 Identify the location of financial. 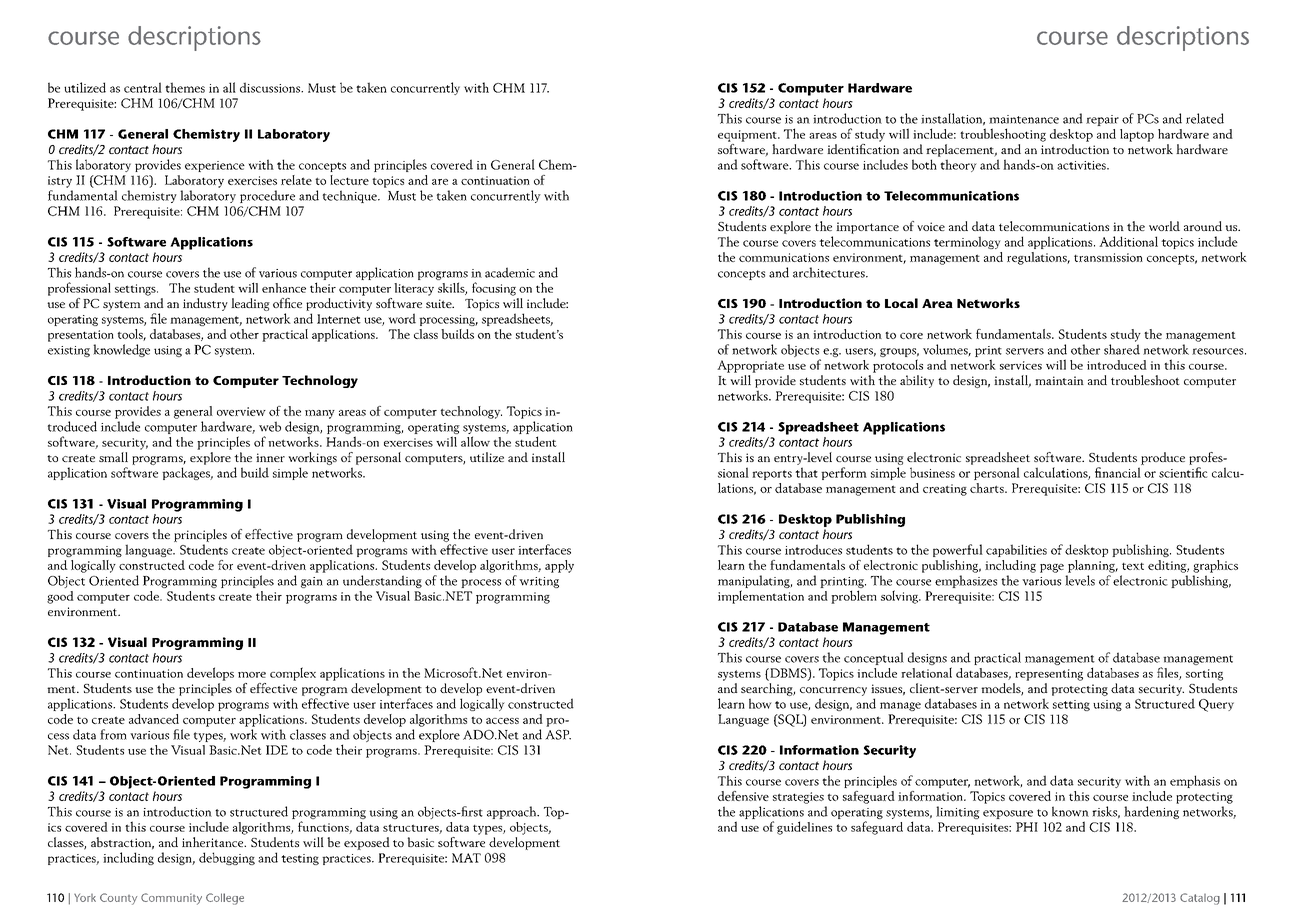
(1118, 472).
